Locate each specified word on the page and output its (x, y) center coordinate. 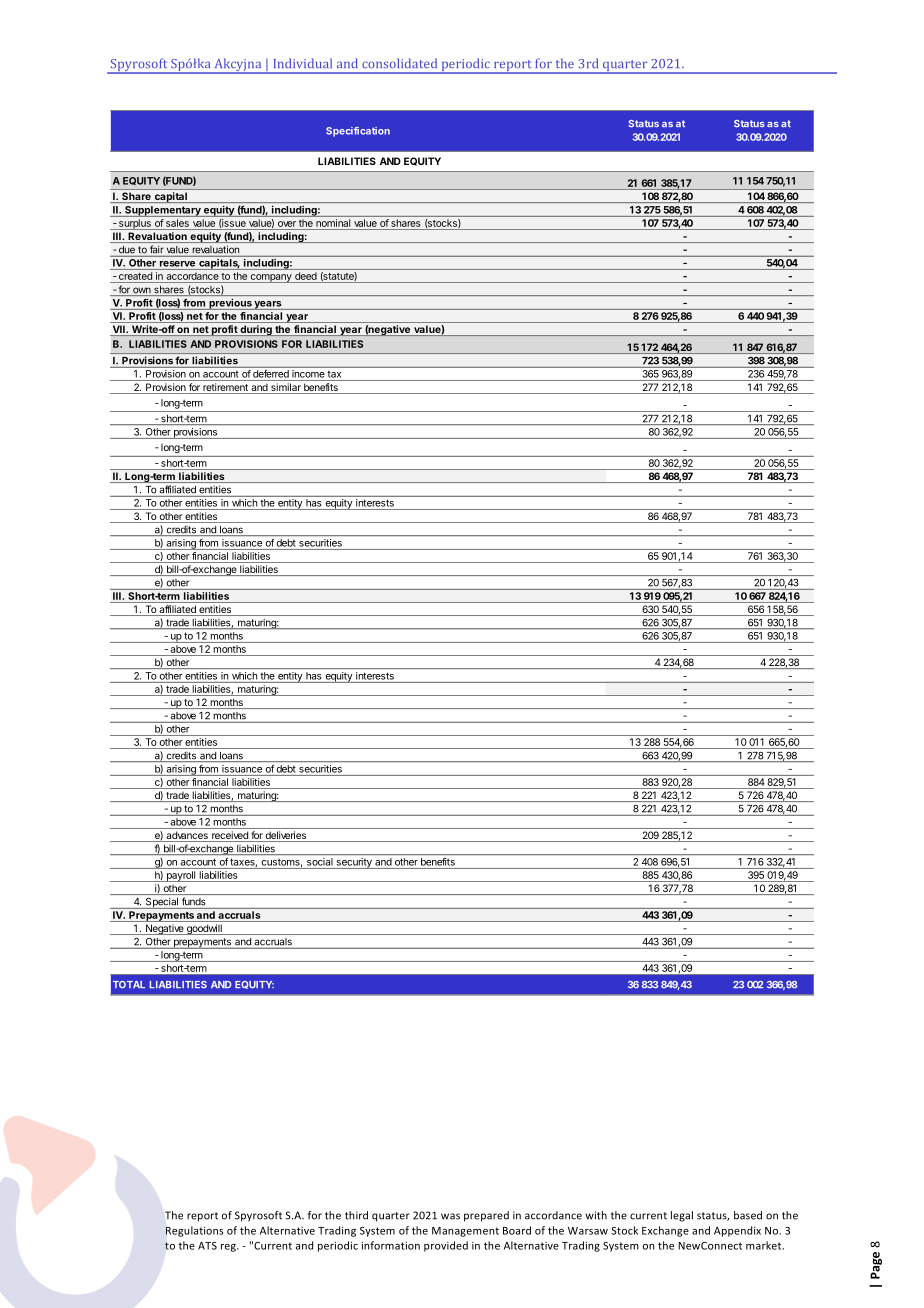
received (230, 836)
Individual (303, 63)
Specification (358, 132)
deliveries (286, 836)
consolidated (399, 63)
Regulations (194, 1231)
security (354, 863)
